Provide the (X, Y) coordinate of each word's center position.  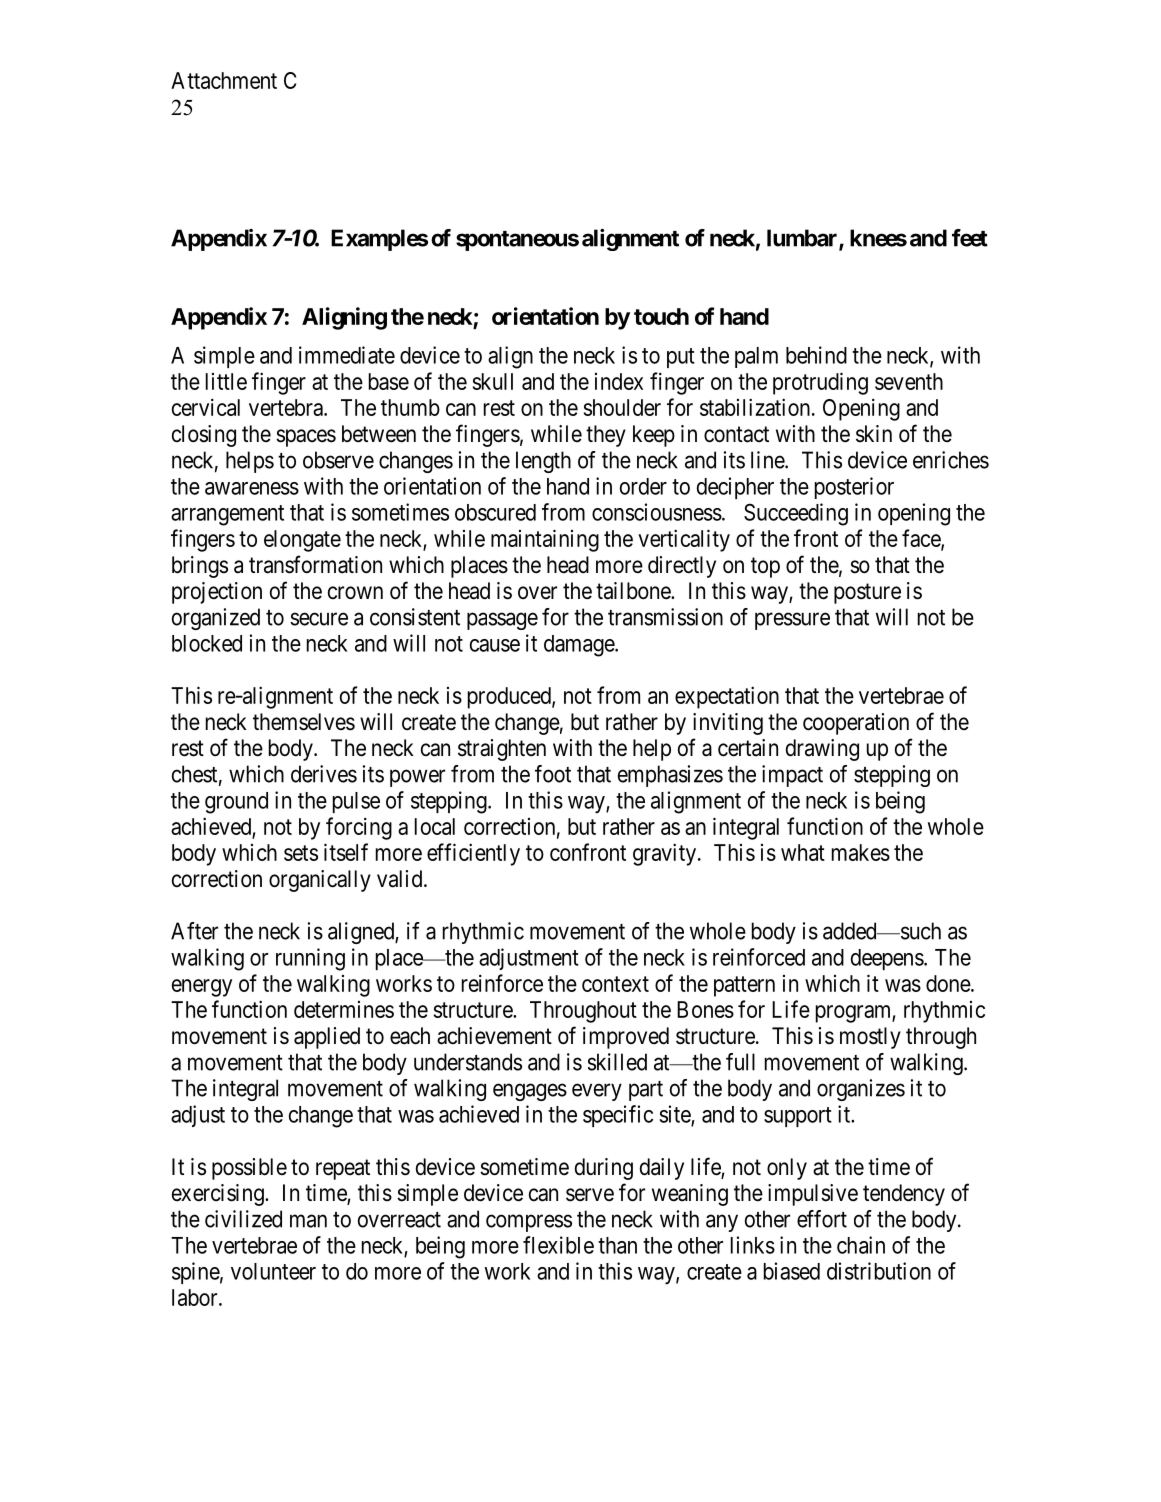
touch (661, 316)
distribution (879, 1271)
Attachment (224, 80)
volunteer (273, 1271)
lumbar (803, 239)
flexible (558, 1245)
